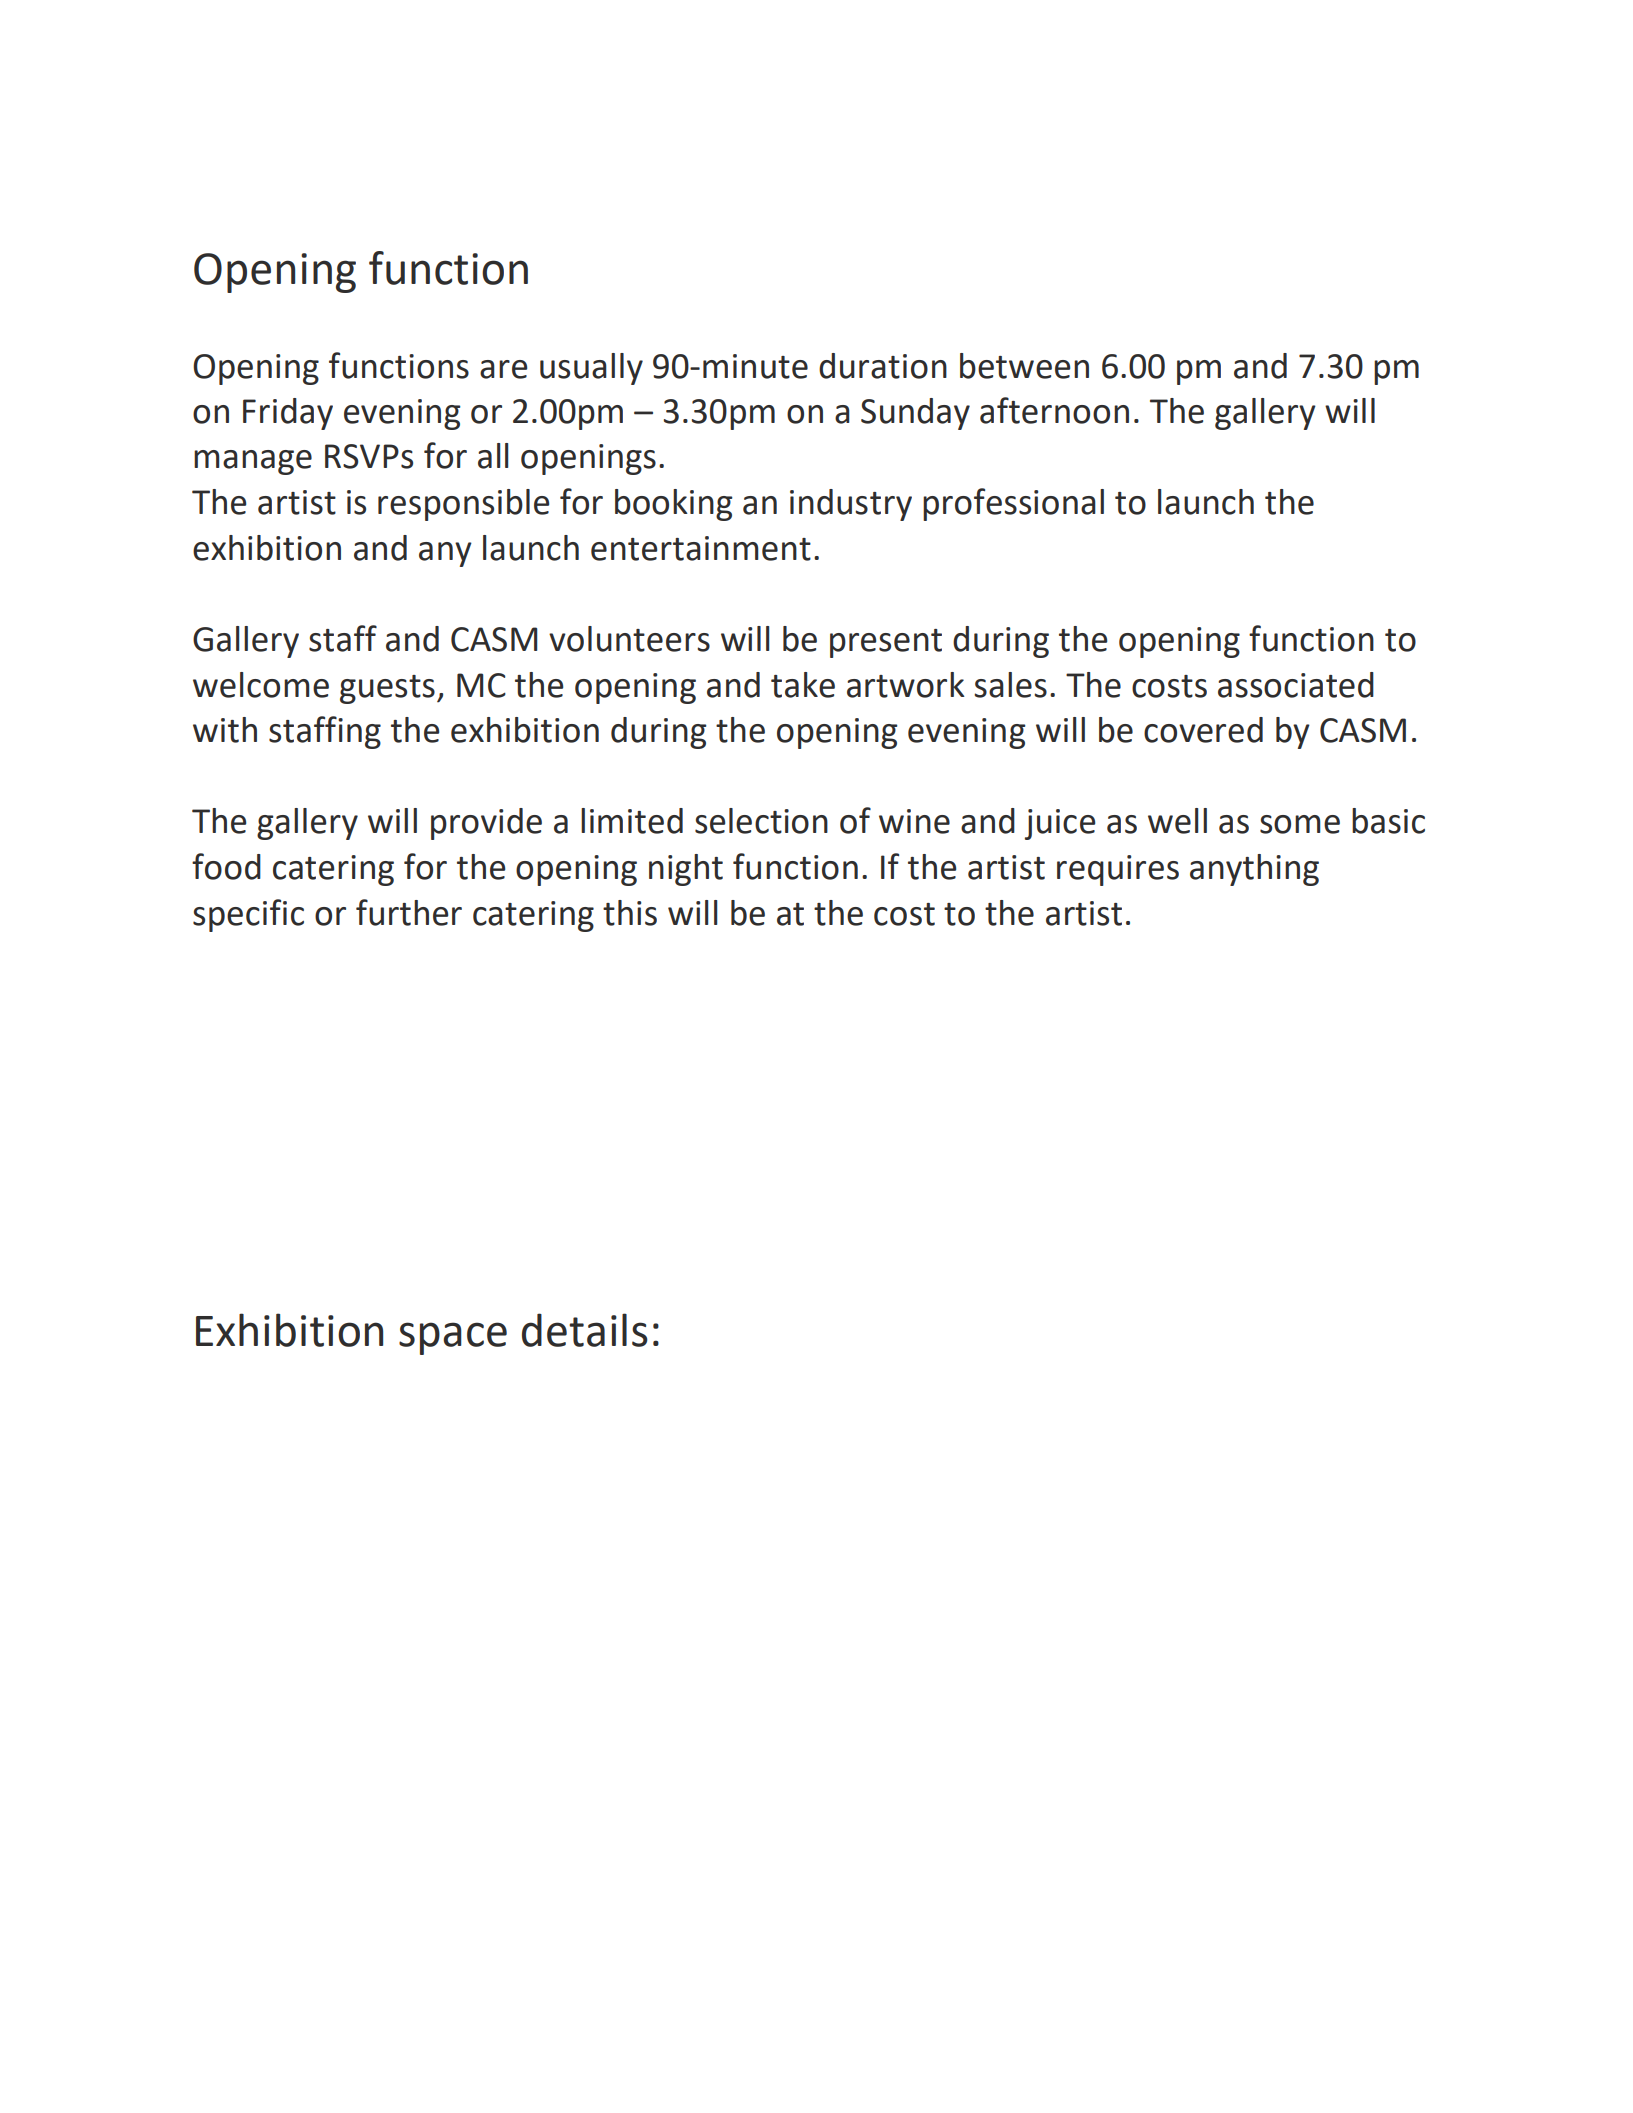 The image size is (1633, 2113). What do you see at coordinates (453, 1338) in the screenshot?
I see `space` at bounding box center [453, 1338].
